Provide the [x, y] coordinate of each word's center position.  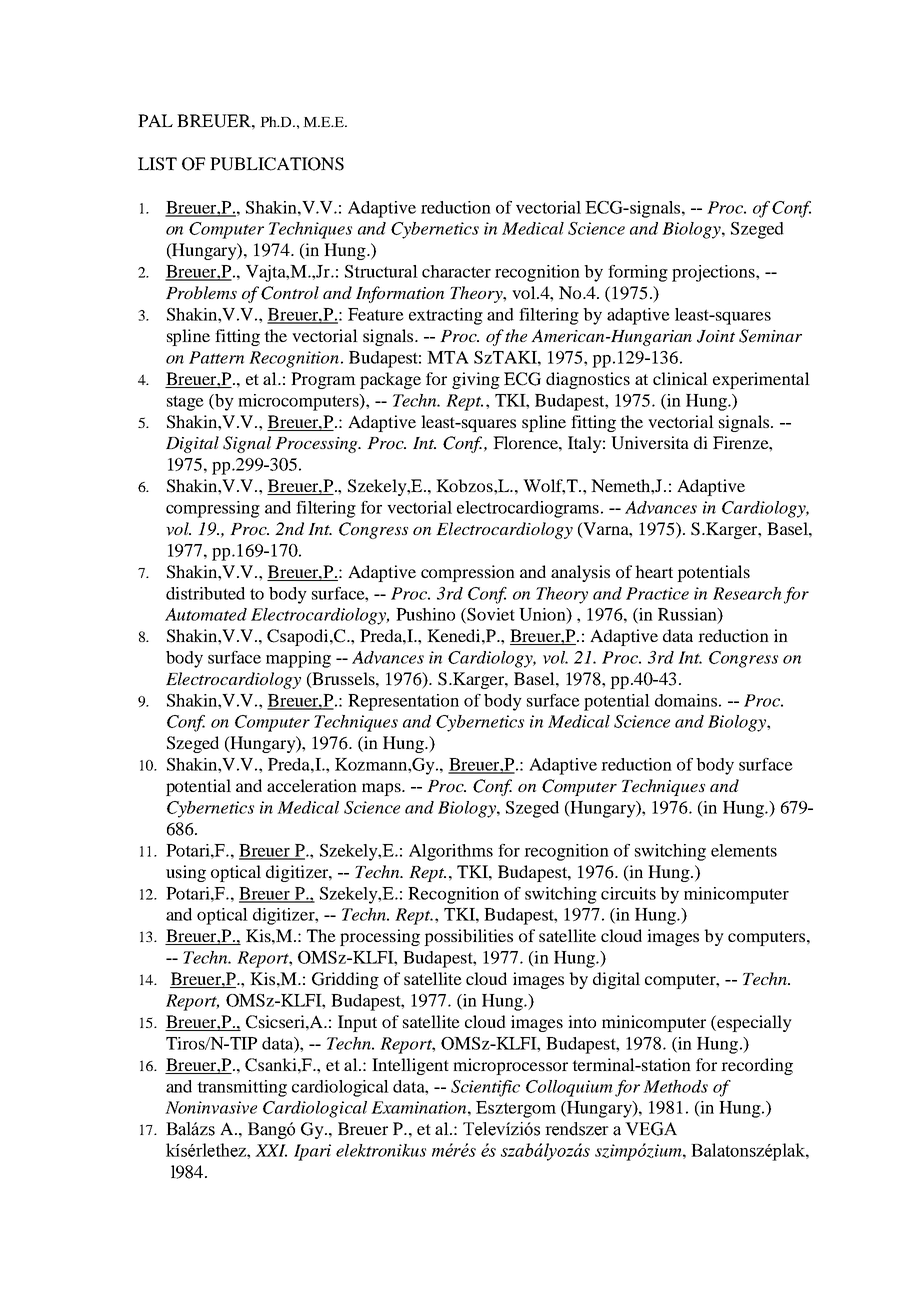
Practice [657, 593]
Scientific [485, 1088]
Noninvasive [211, 1107]
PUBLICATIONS [277, 164]
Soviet [490, 615]
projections [714, 273]
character [456, 271]
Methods [675, 1086]
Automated [206, 614]
